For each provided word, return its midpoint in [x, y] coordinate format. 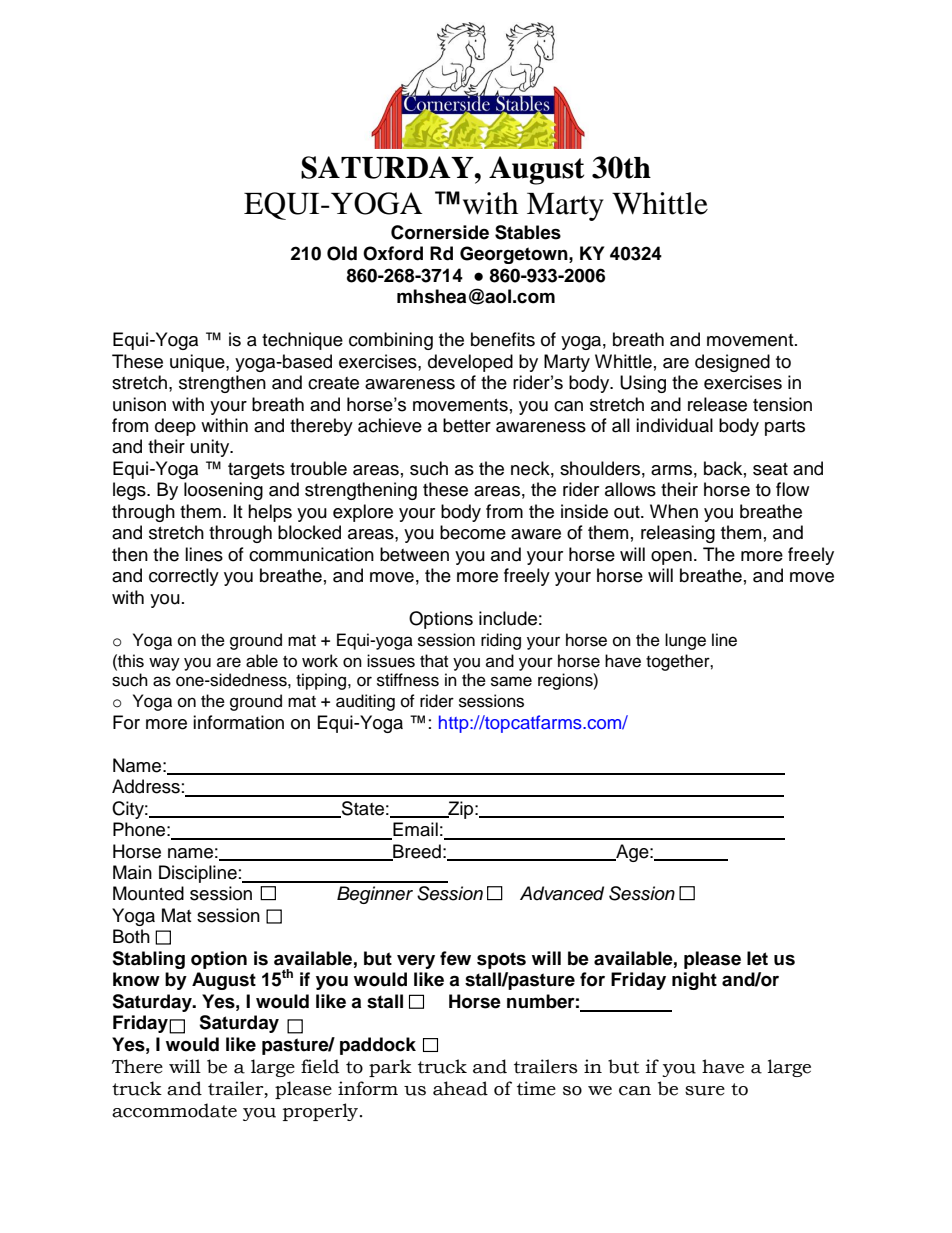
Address [146, 786]
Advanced [562, 893]
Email [414, 830]
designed [732, 363]
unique [198, 363]
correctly [184, 577]
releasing [678, 534]
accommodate [174, 1110]
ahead [460, 1088]
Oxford [393, 253]
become [473, 532]
